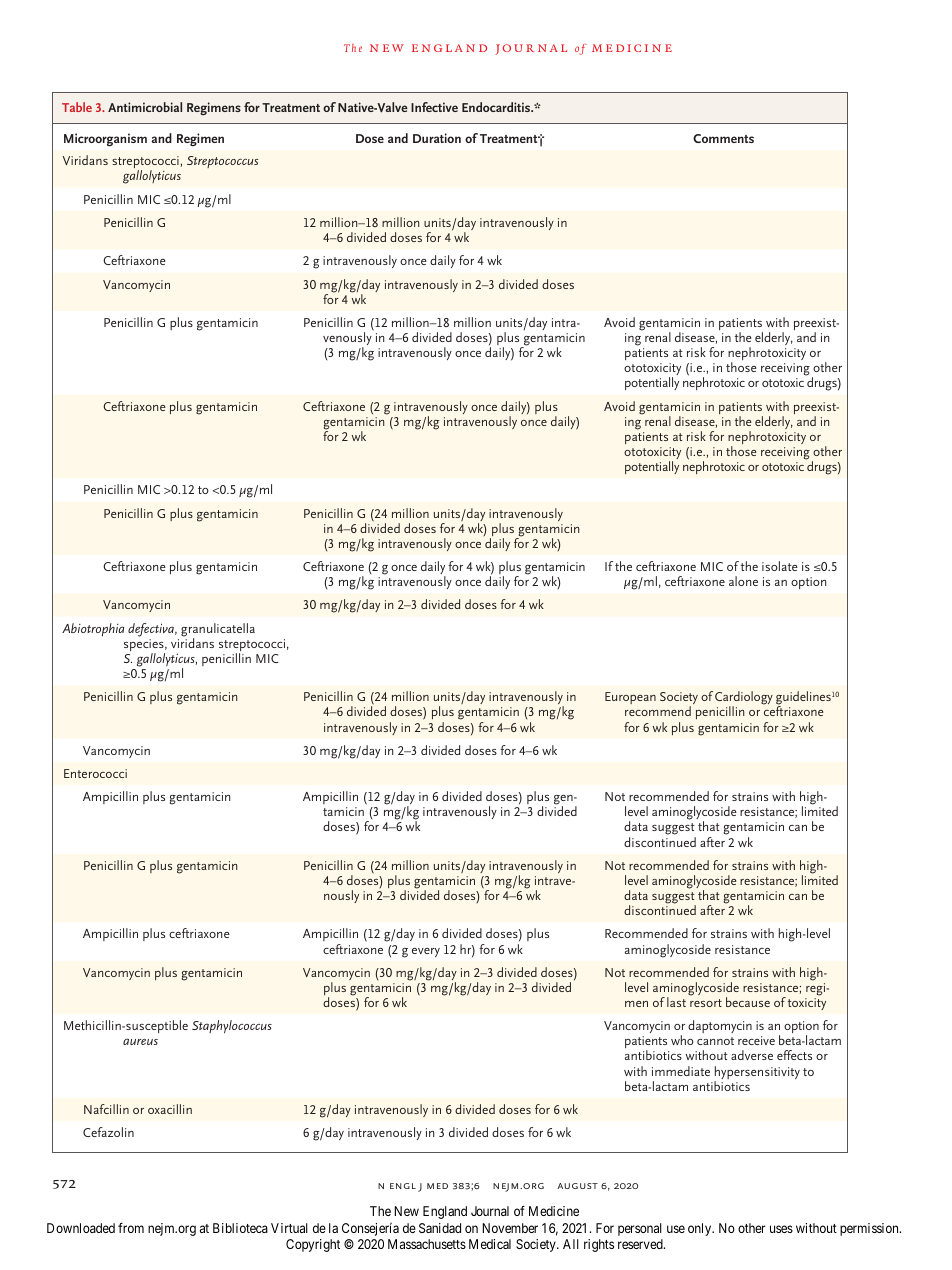 The height and width of the document is (1270, 952). I want to click on European, so click(630, 698).
